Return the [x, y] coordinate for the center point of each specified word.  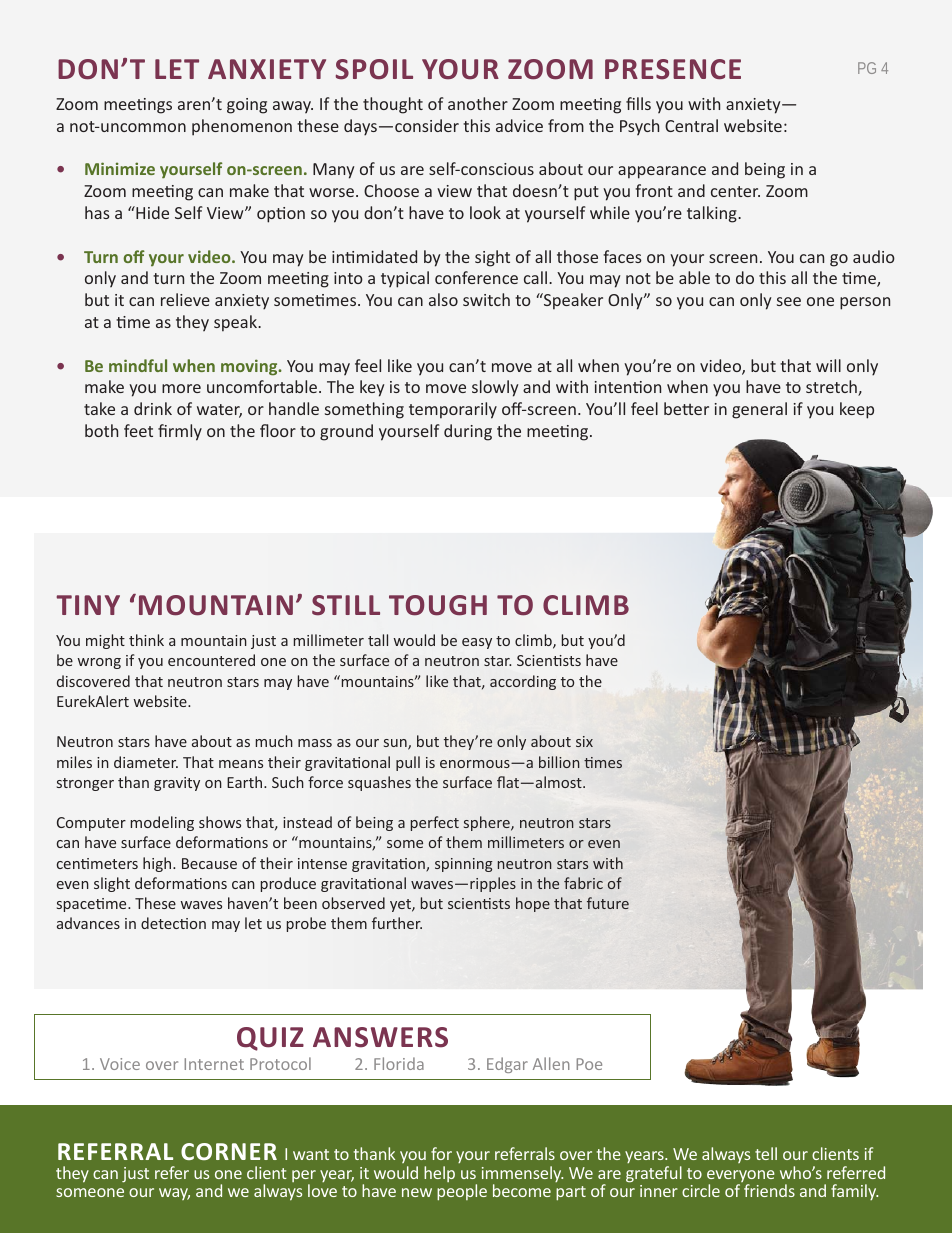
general [759, 410]
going [247, 106]
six [584, 741]
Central [691, 125]
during [468, 432]
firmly [180, 432]
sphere [488, 823]
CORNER [229, 1151]
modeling [162, 823]
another [478, 103]
